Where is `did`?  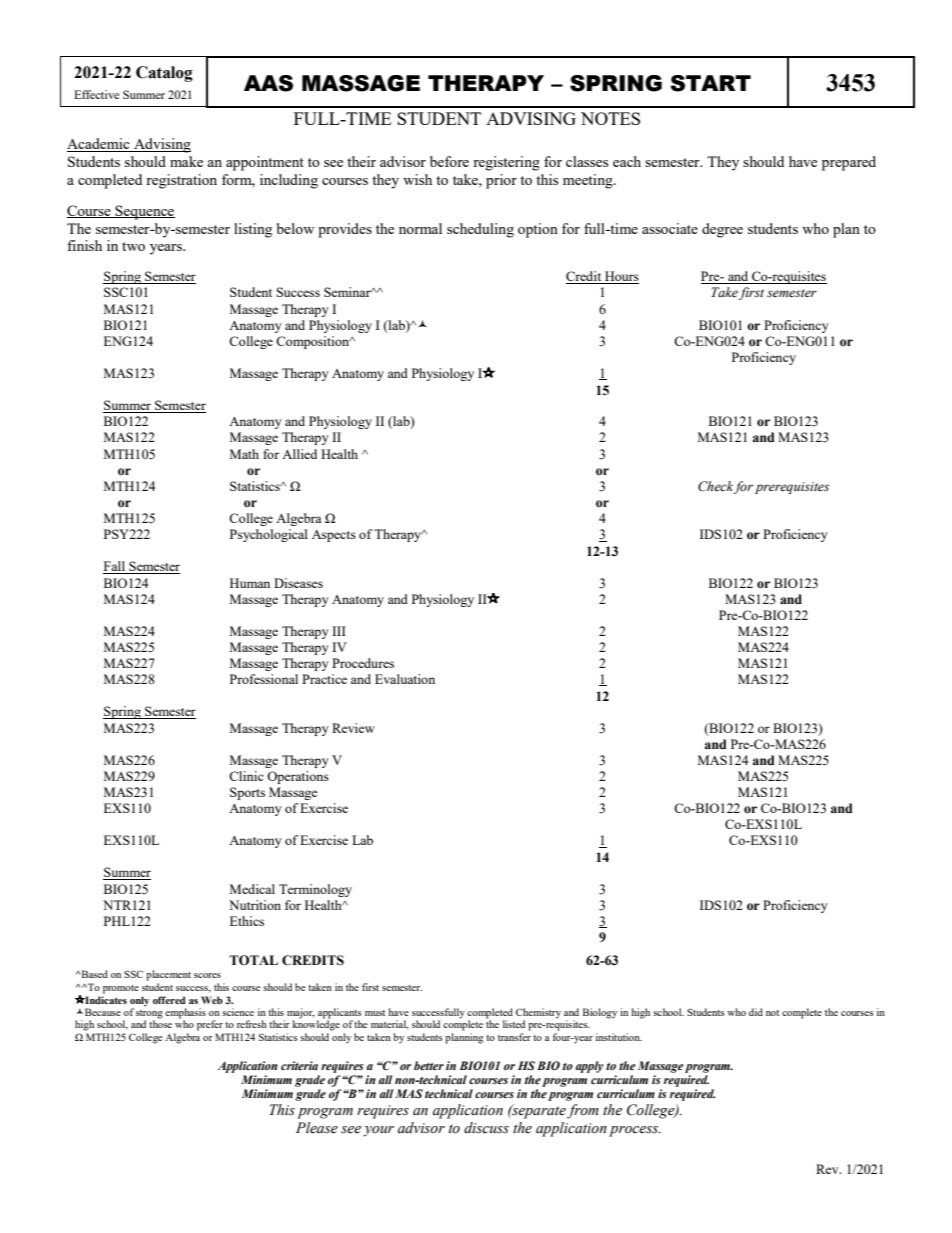 did is located at coordinates (756, 1012).
